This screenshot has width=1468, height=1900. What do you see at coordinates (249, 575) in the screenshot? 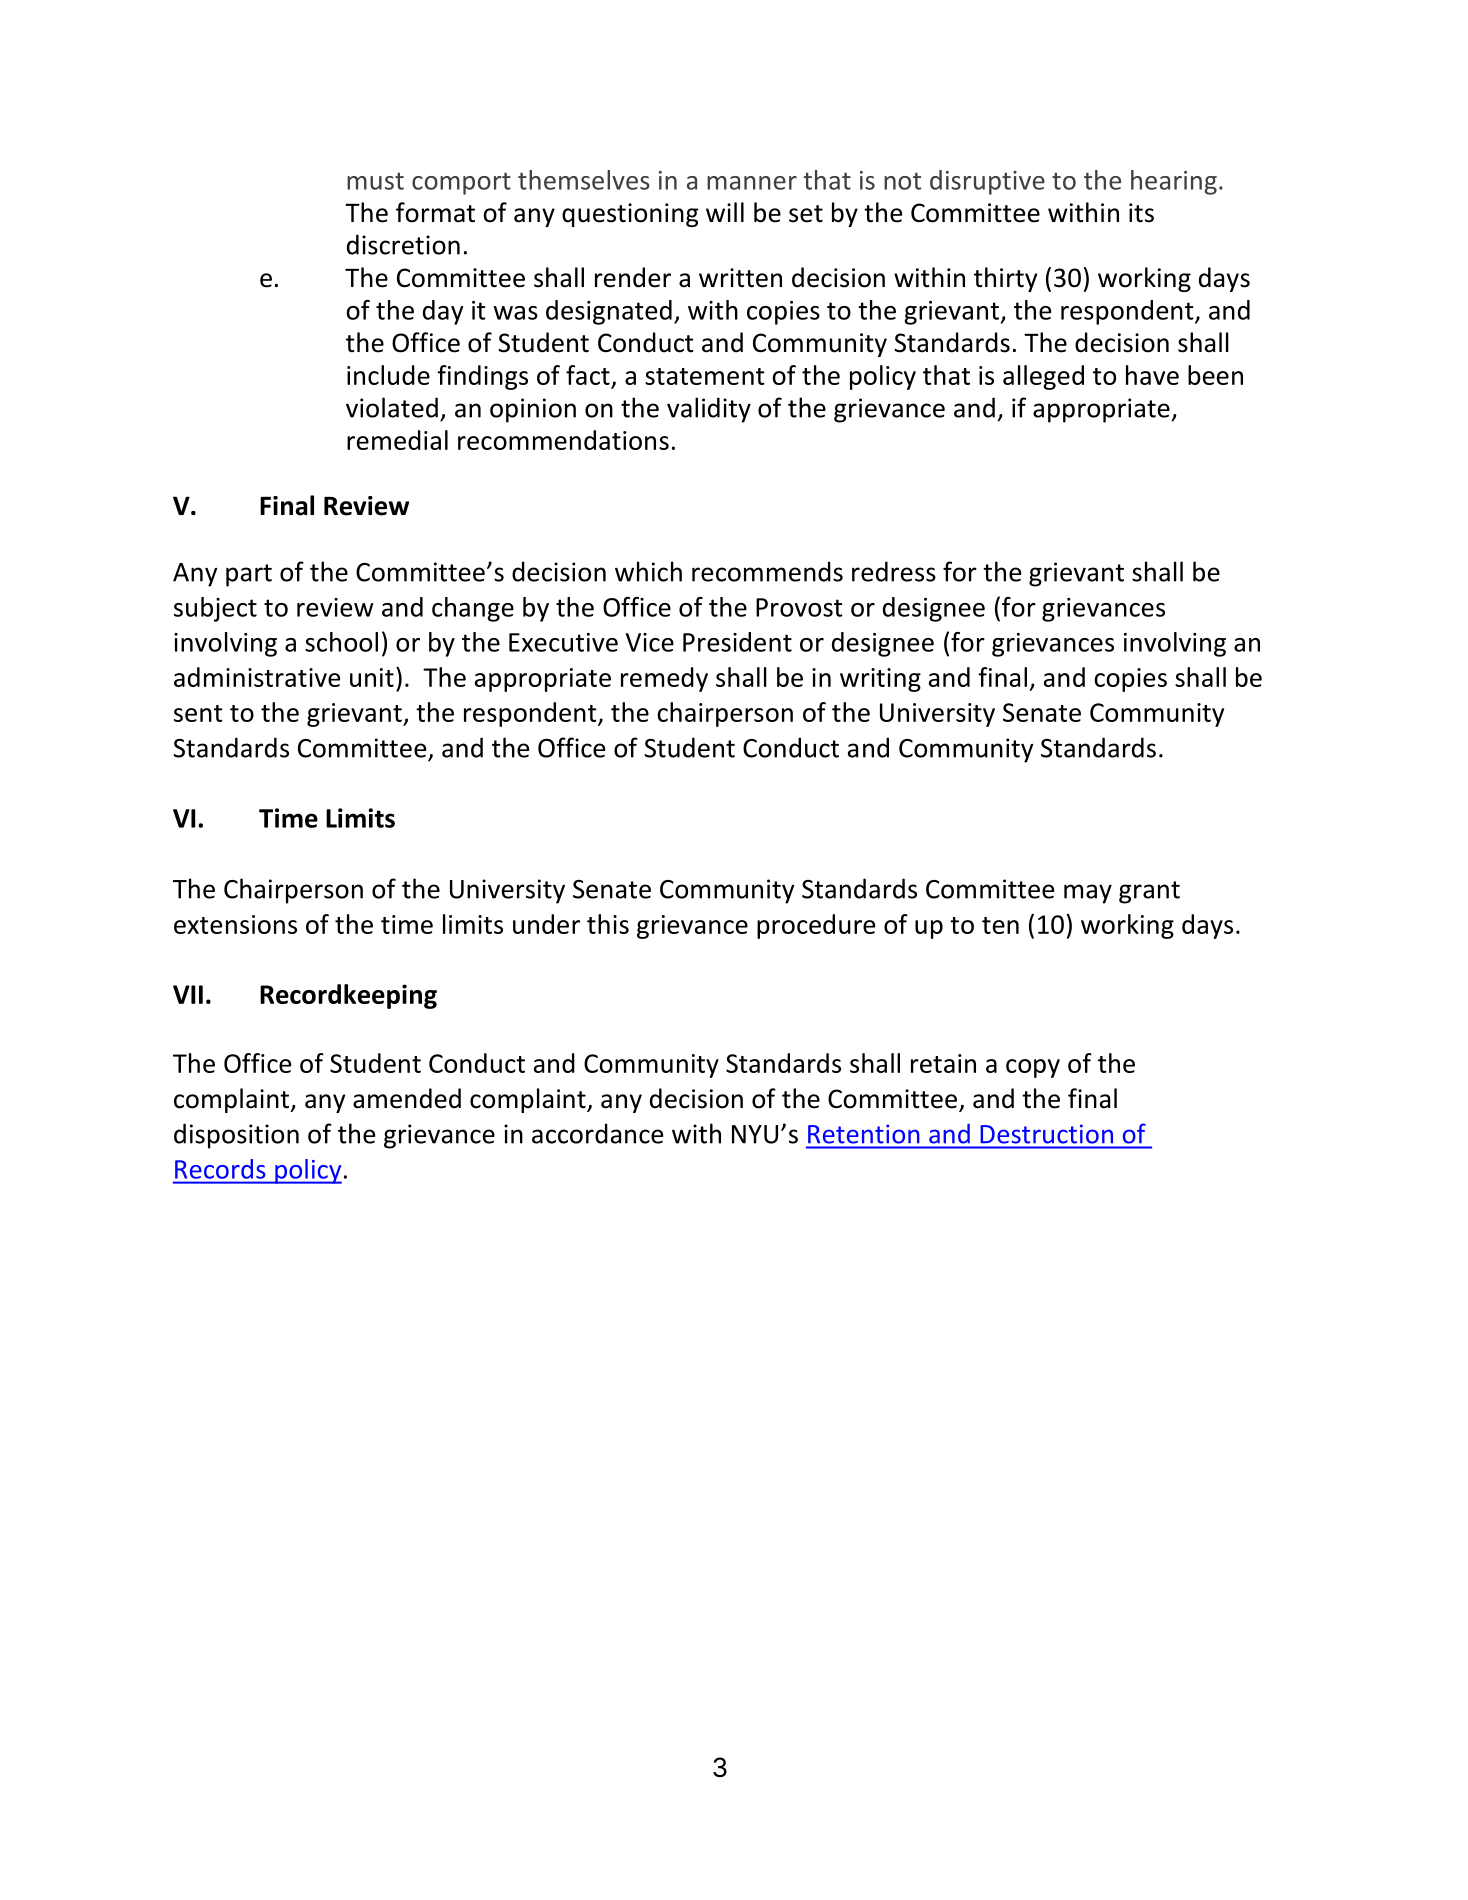
I see `part` at bounding box center [249, 575].
